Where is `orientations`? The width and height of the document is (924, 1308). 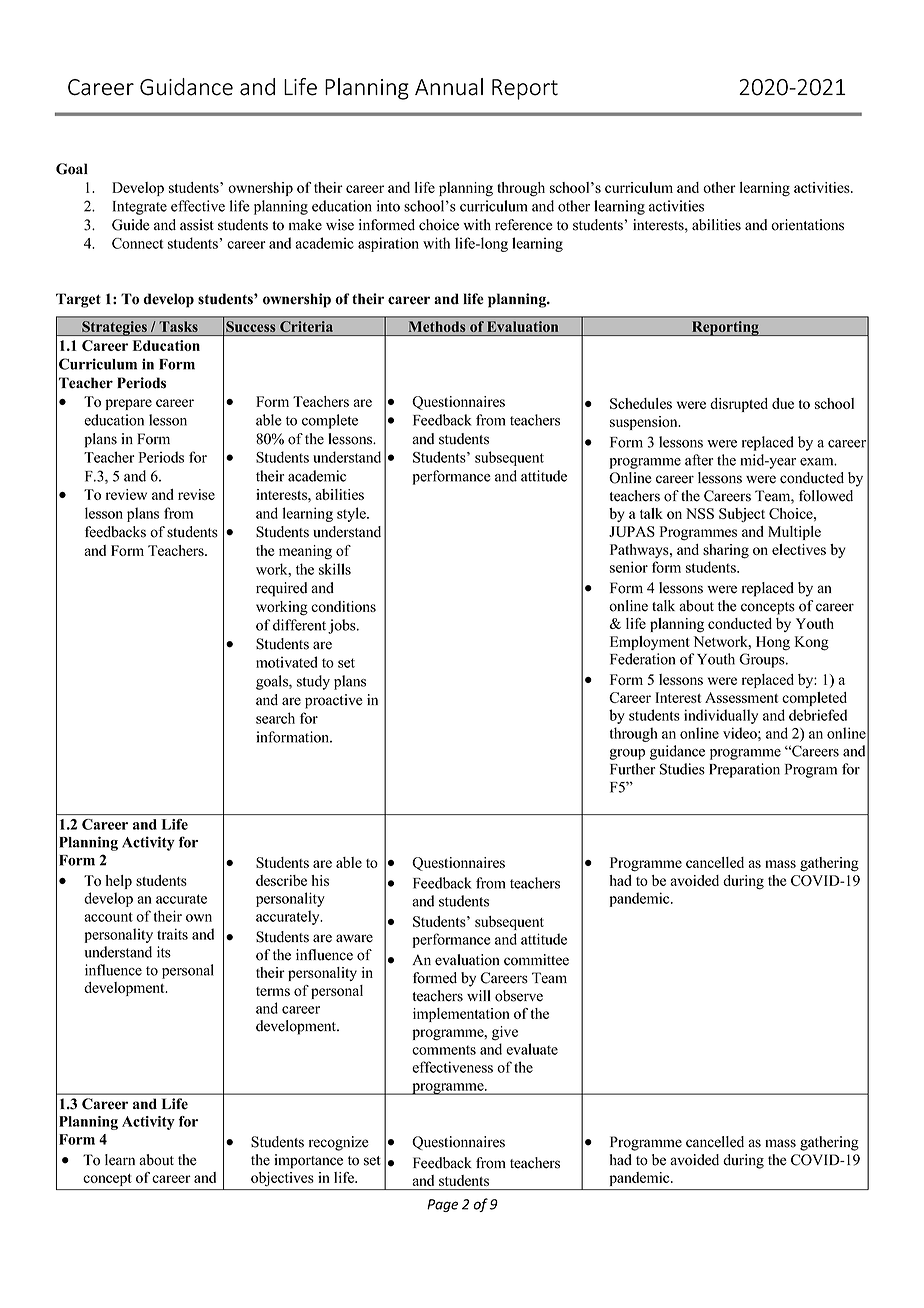
orientations is located at coordinates (807, 225).
